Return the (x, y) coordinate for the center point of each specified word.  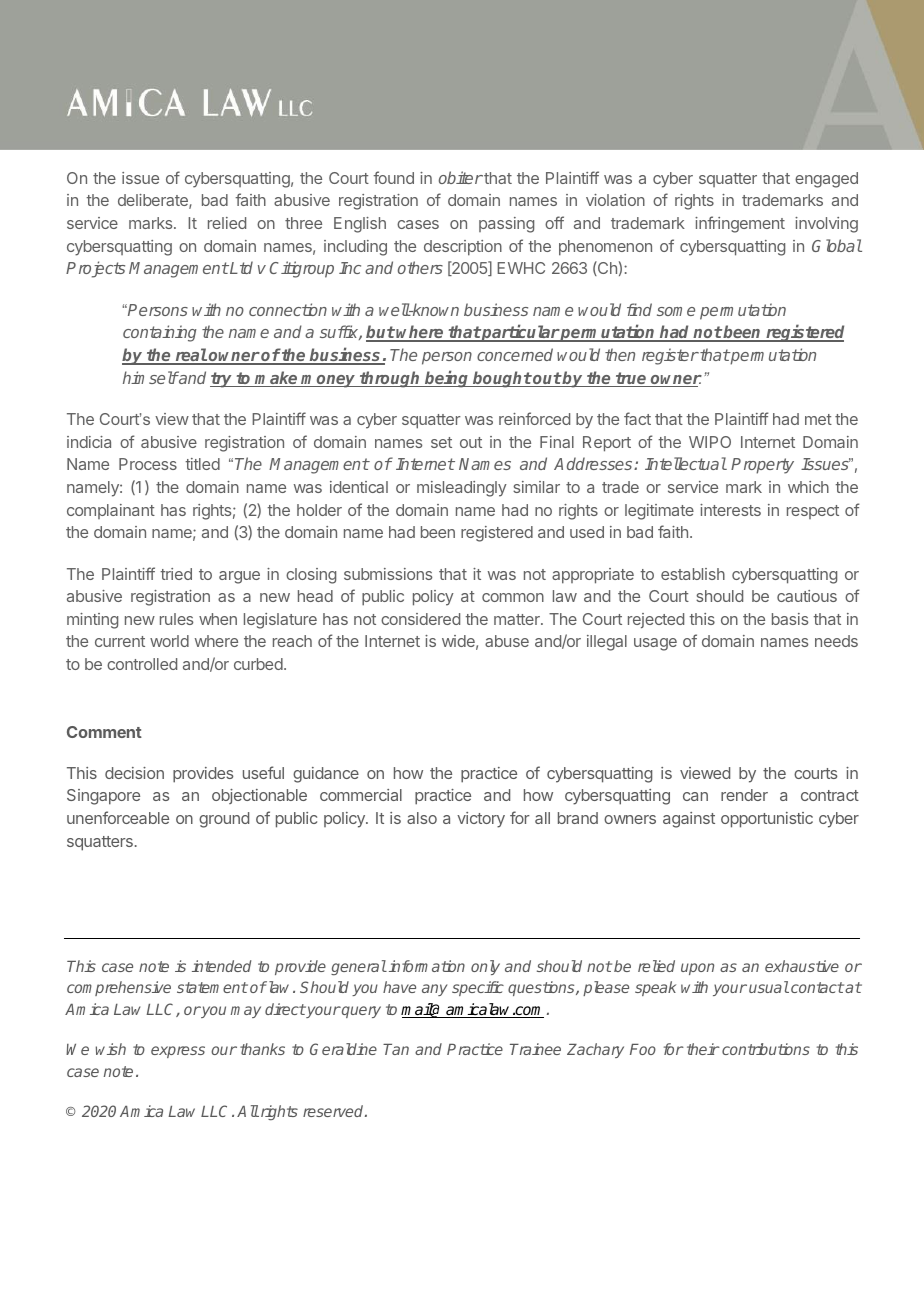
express (178, 1052)
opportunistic (767, 820)
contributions (766, 1049)
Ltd (240, 267)
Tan (396, 1049)
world (169, 641)
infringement (740, 224)
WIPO (710, 442)
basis (790, 619)
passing (506, 225)
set (441, 442)
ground (224, 820)
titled (202, 464)
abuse (507, 641)
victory (481, 820)
